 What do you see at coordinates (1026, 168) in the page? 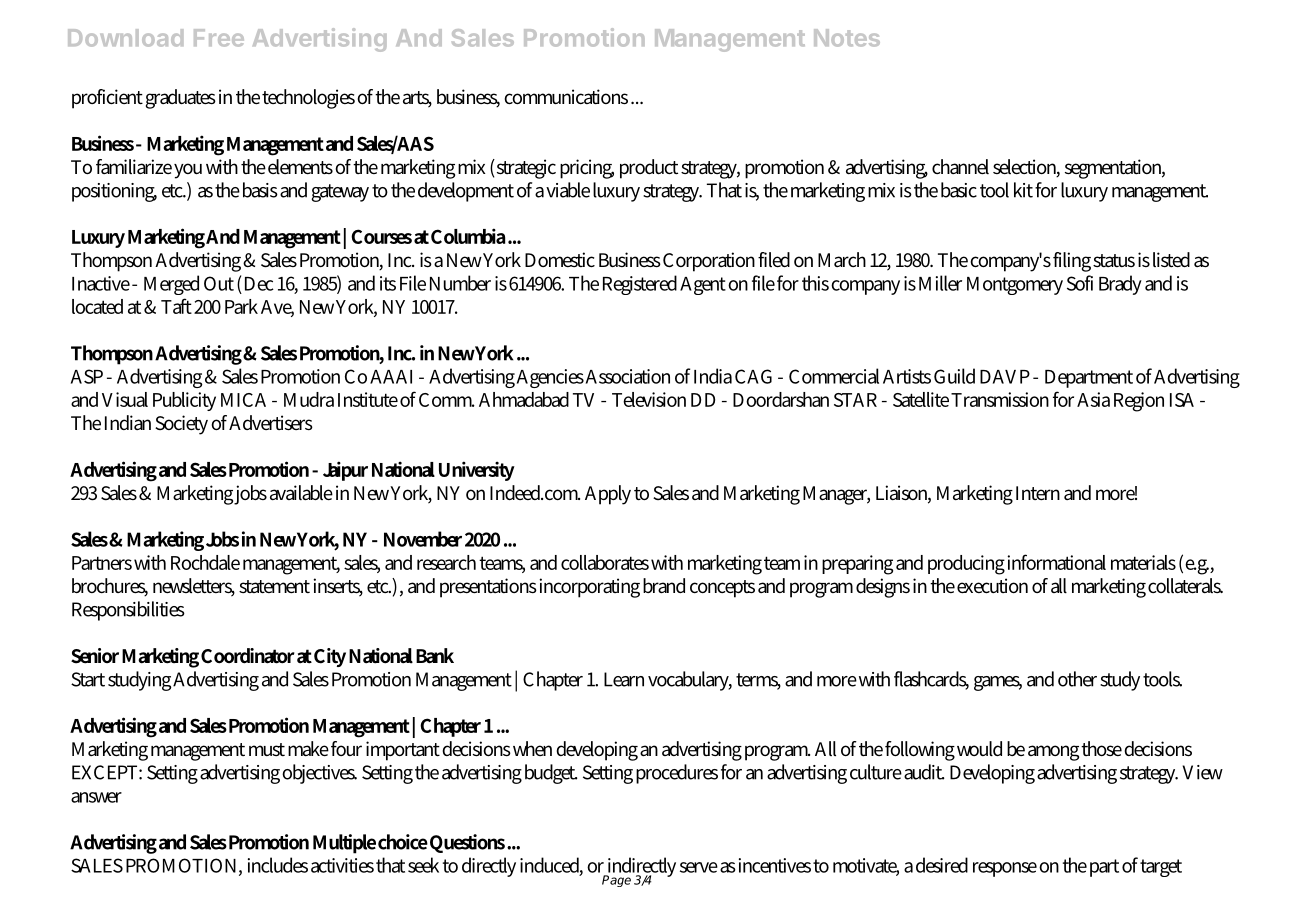
I see `selection` at bounding box center [1026, 168].
